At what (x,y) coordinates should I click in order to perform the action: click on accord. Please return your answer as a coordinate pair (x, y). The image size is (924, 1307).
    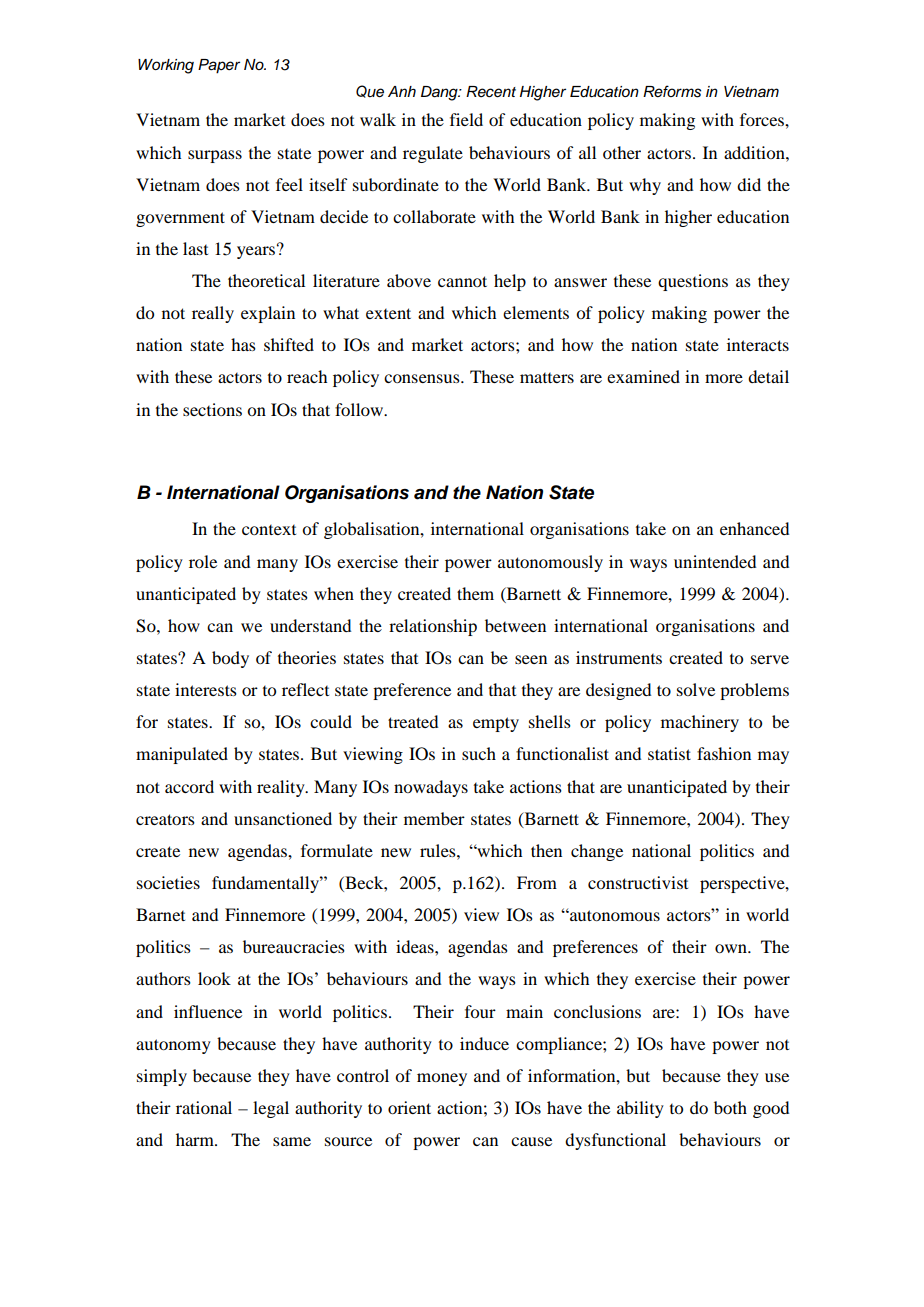
    Looking at the image, I should click on (189, 786).
